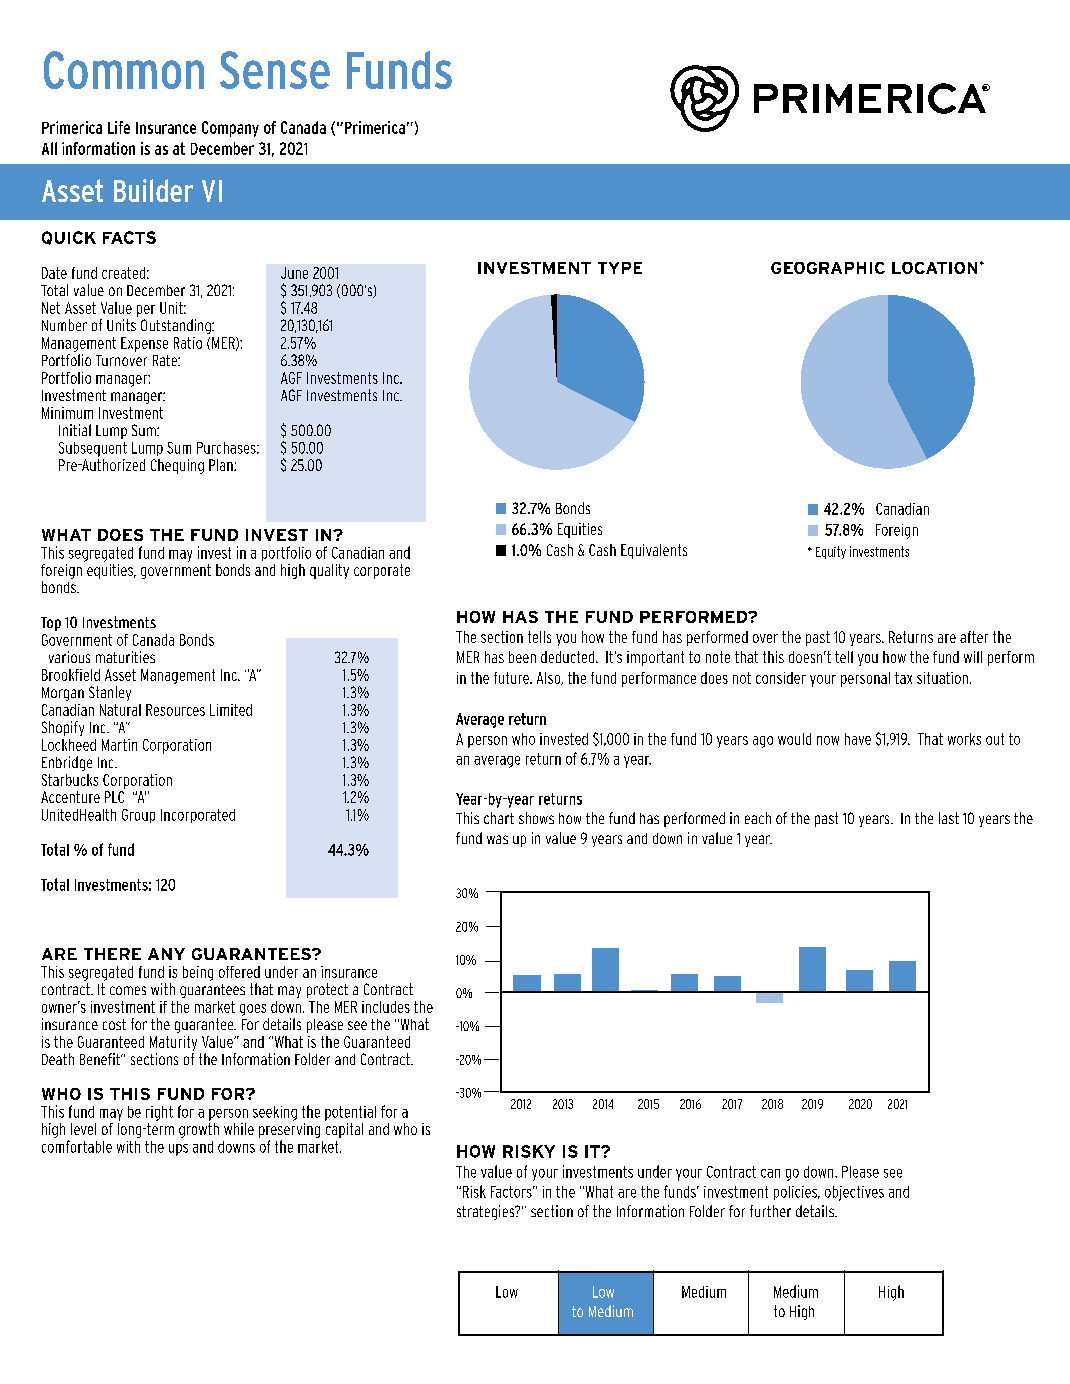  What do you see at coordinates (119, 127) in the image?
I see `Life` at bounding box center [119, 127].
